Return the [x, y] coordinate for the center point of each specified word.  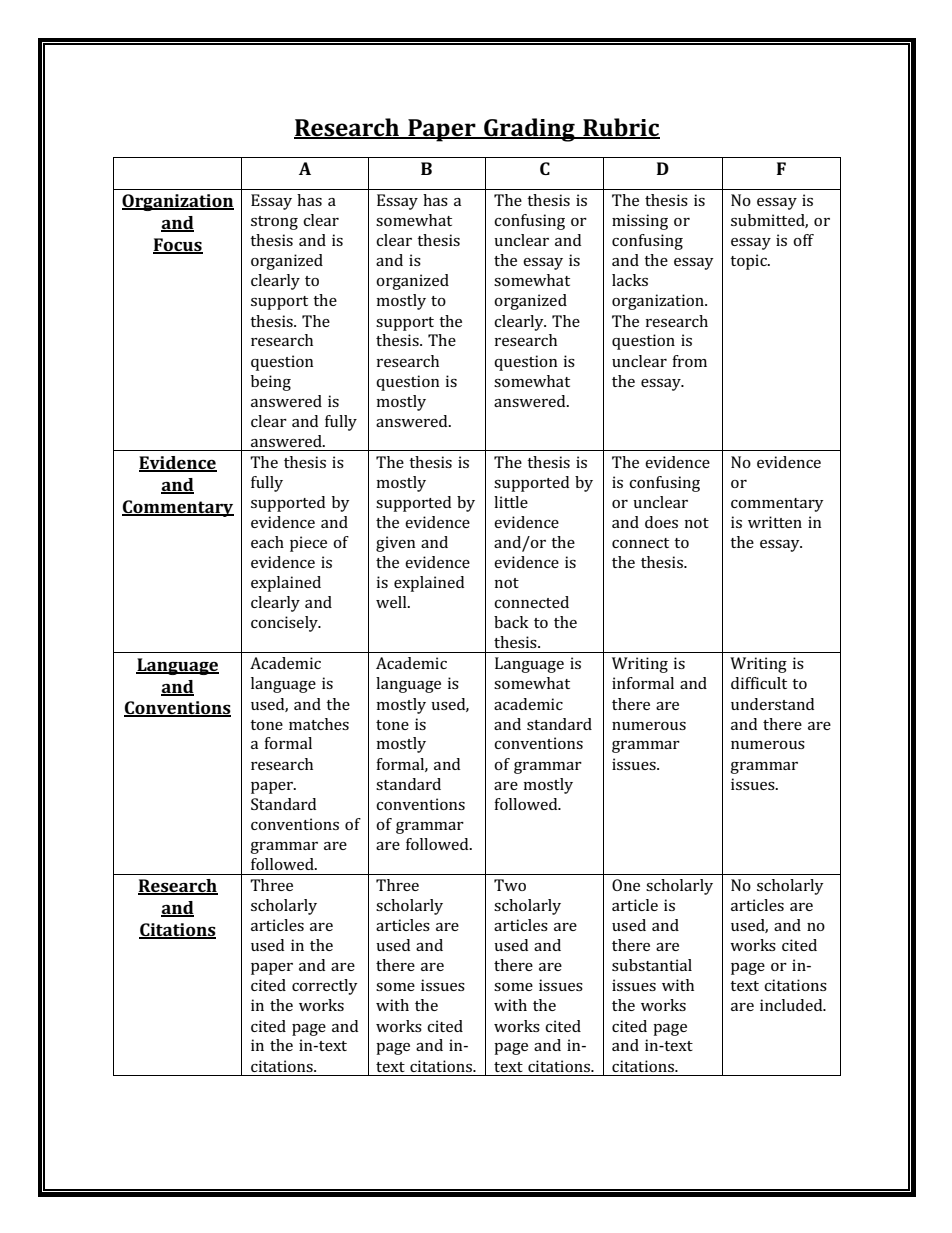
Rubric [620, 128]
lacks [630, 280]
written [775, 522]
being [271, 383]
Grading [529, 130]
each [267, 542]
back [511, 622]
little [511, 502]
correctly [325, 987]
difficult [759, 683]
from [689, 361]
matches [319, 724]
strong [274, 223]
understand [772, 704]
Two [510, 885]
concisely [285, 624]
